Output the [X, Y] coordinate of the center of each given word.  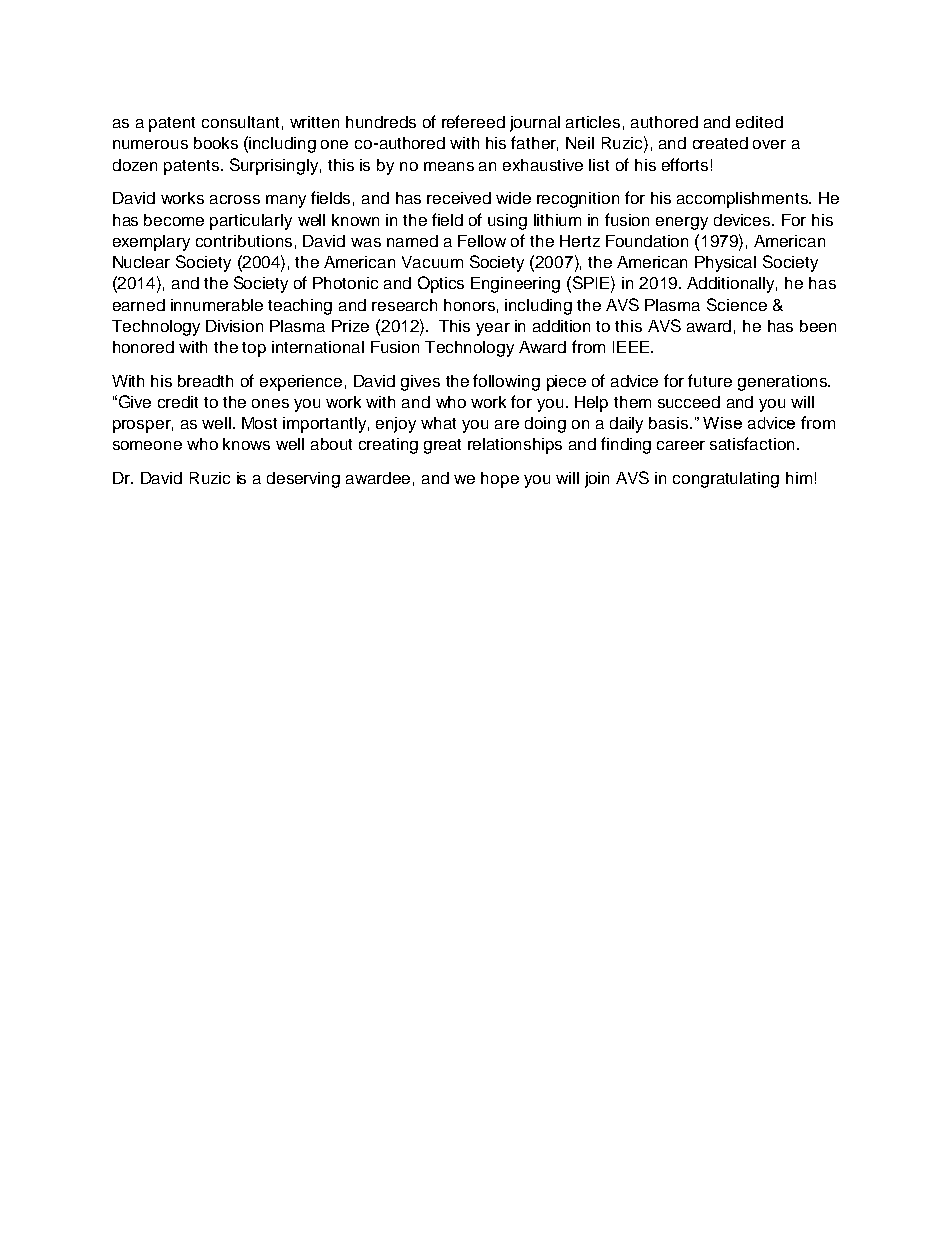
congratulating [726, 480]
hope [500, 480]
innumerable [217, 305]
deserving [303, 480]
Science [737, 304]
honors [469, 305]
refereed [473, 121]
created [720, 143]
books [216, 143]
